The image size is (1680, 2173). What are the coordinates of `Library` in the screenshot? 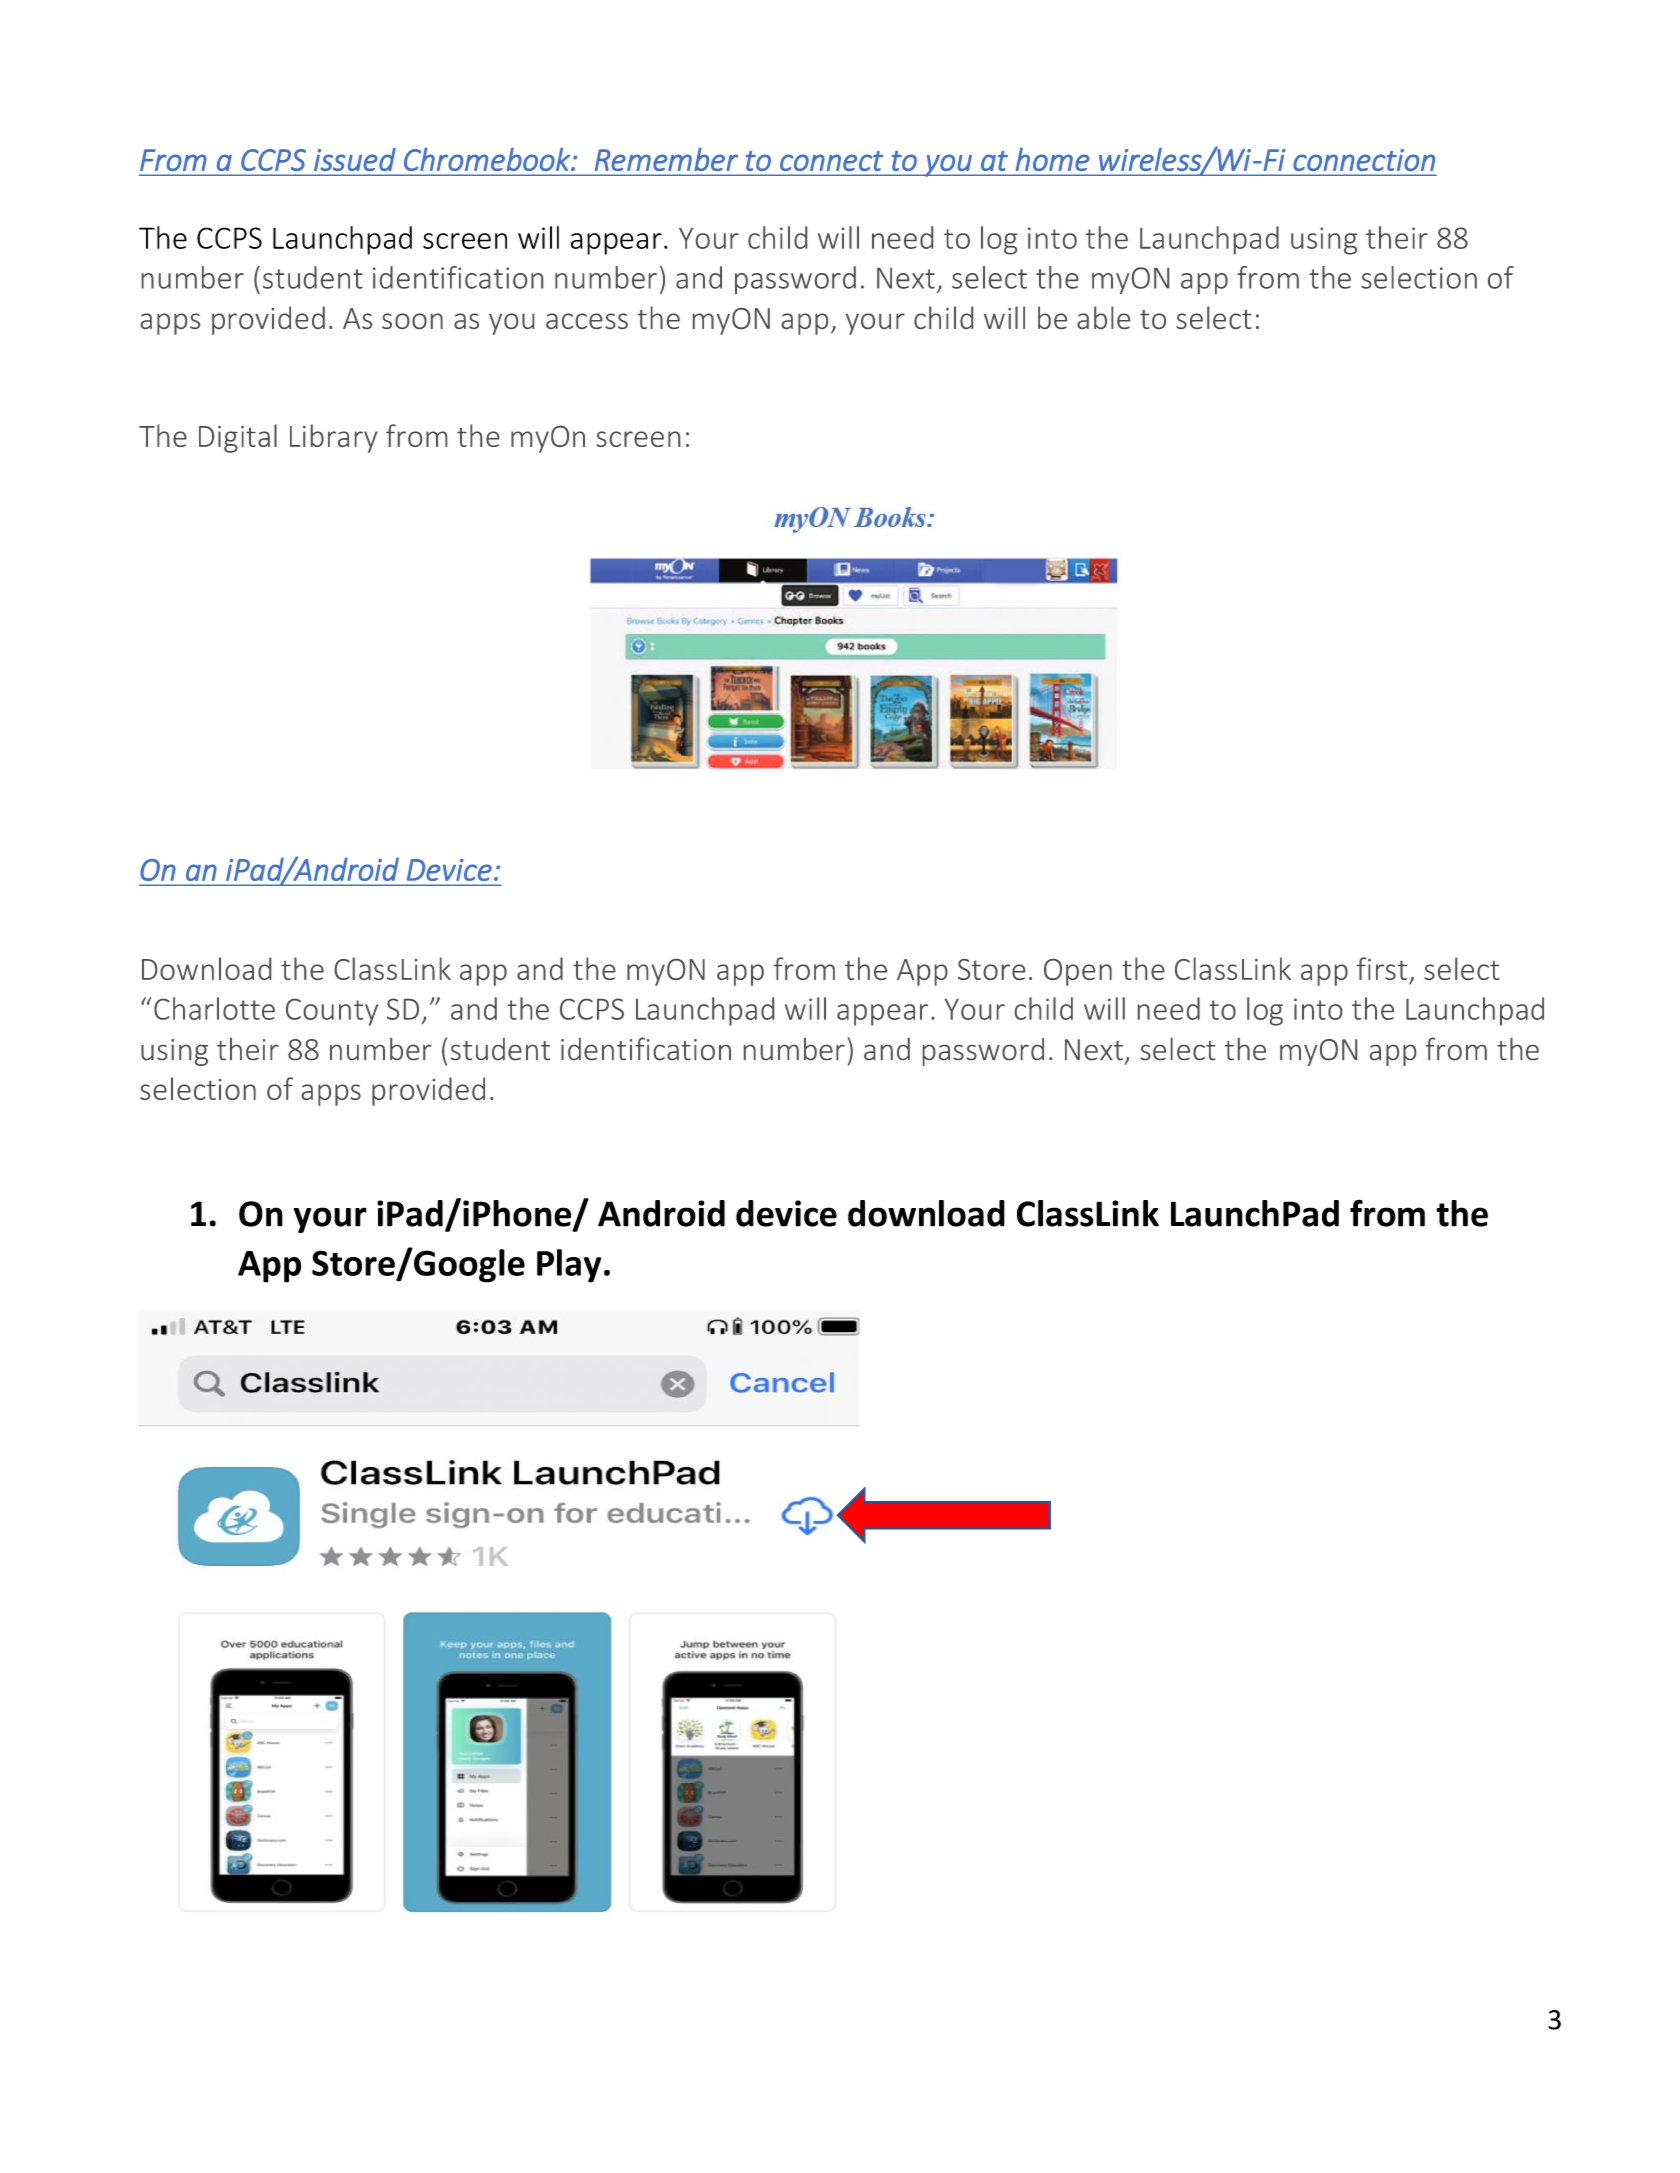 It's located at (334, 438).
